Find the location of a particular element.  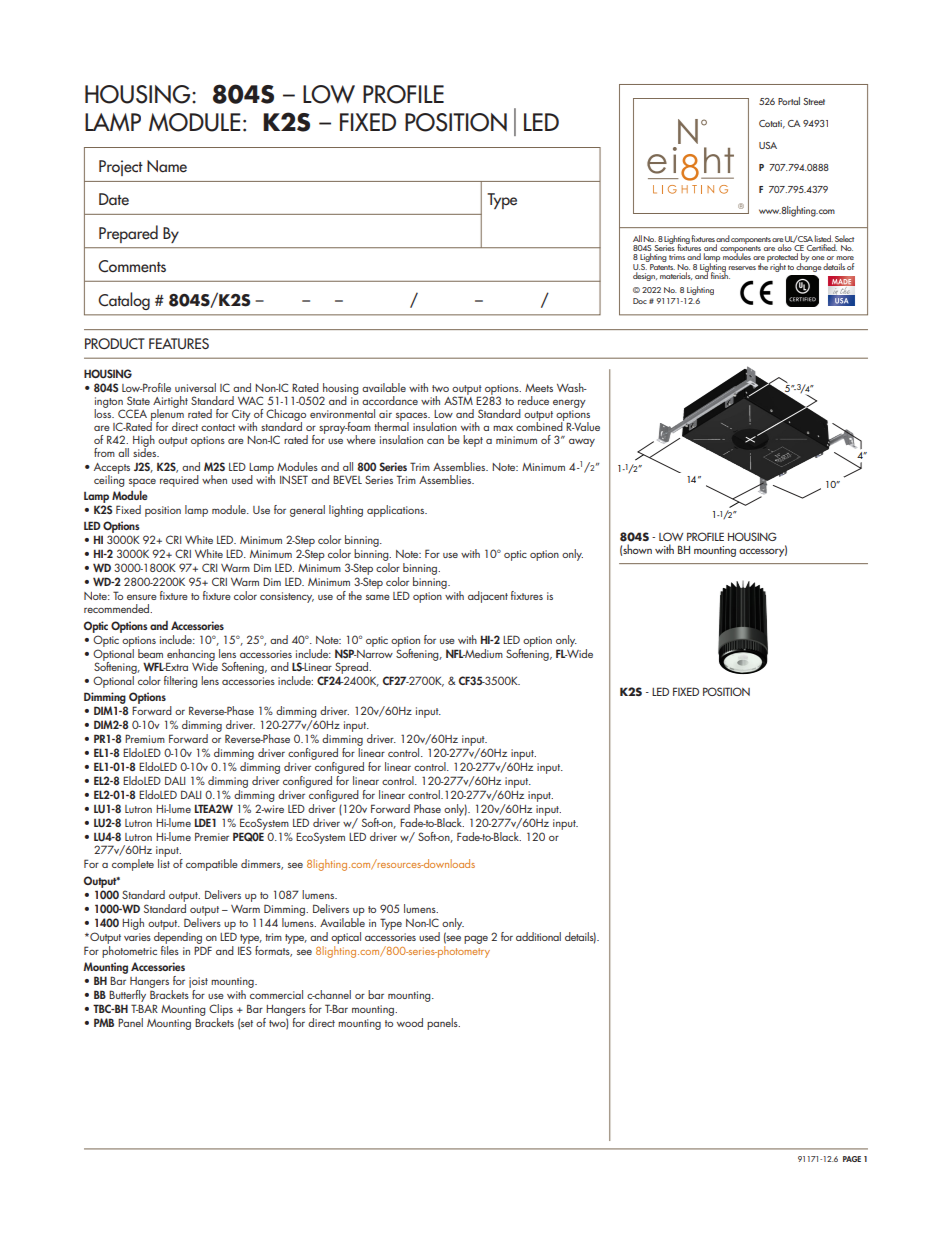

away is located at coordinates (582, 443).
